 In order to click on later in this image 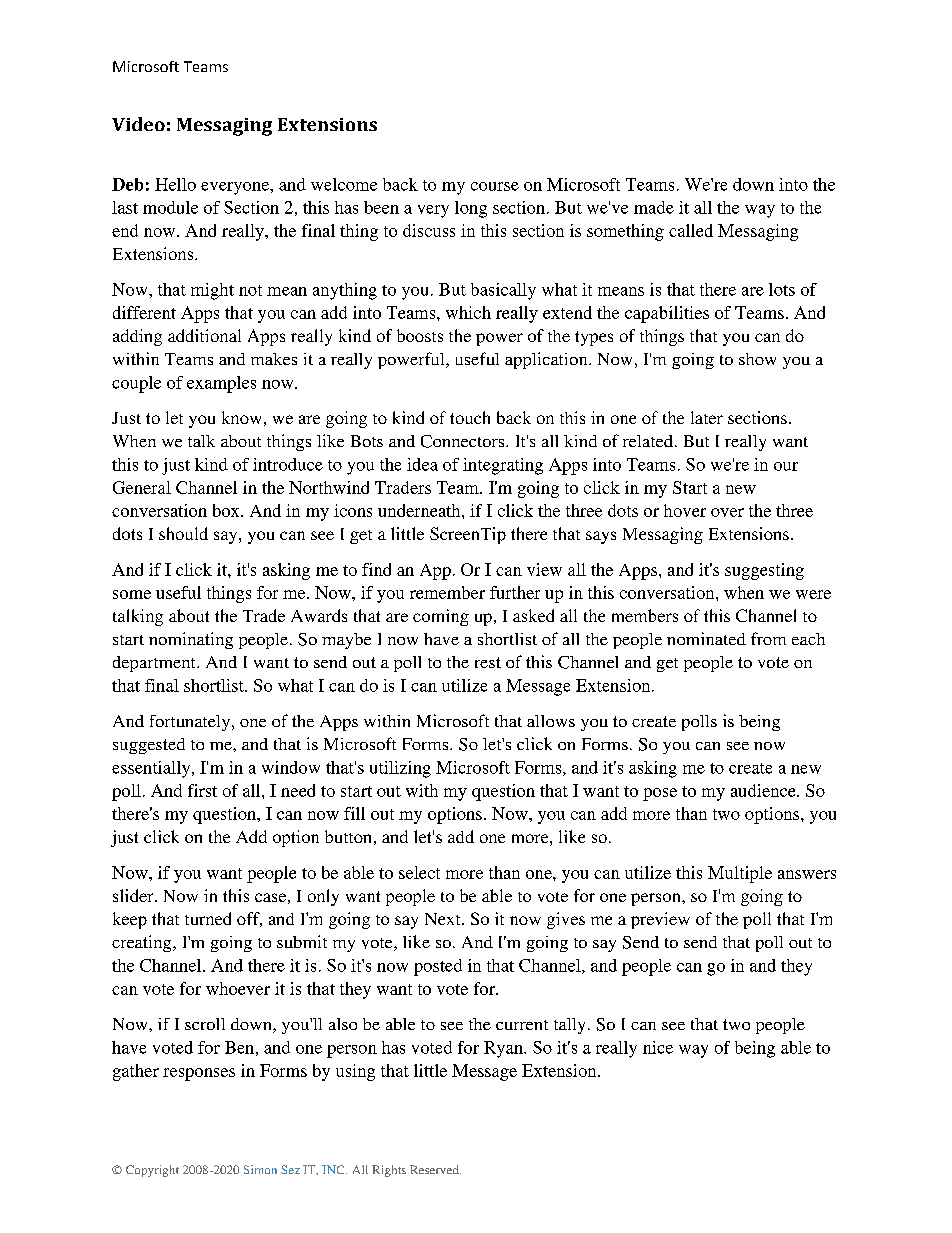, I will do `click(707, 417)`.
